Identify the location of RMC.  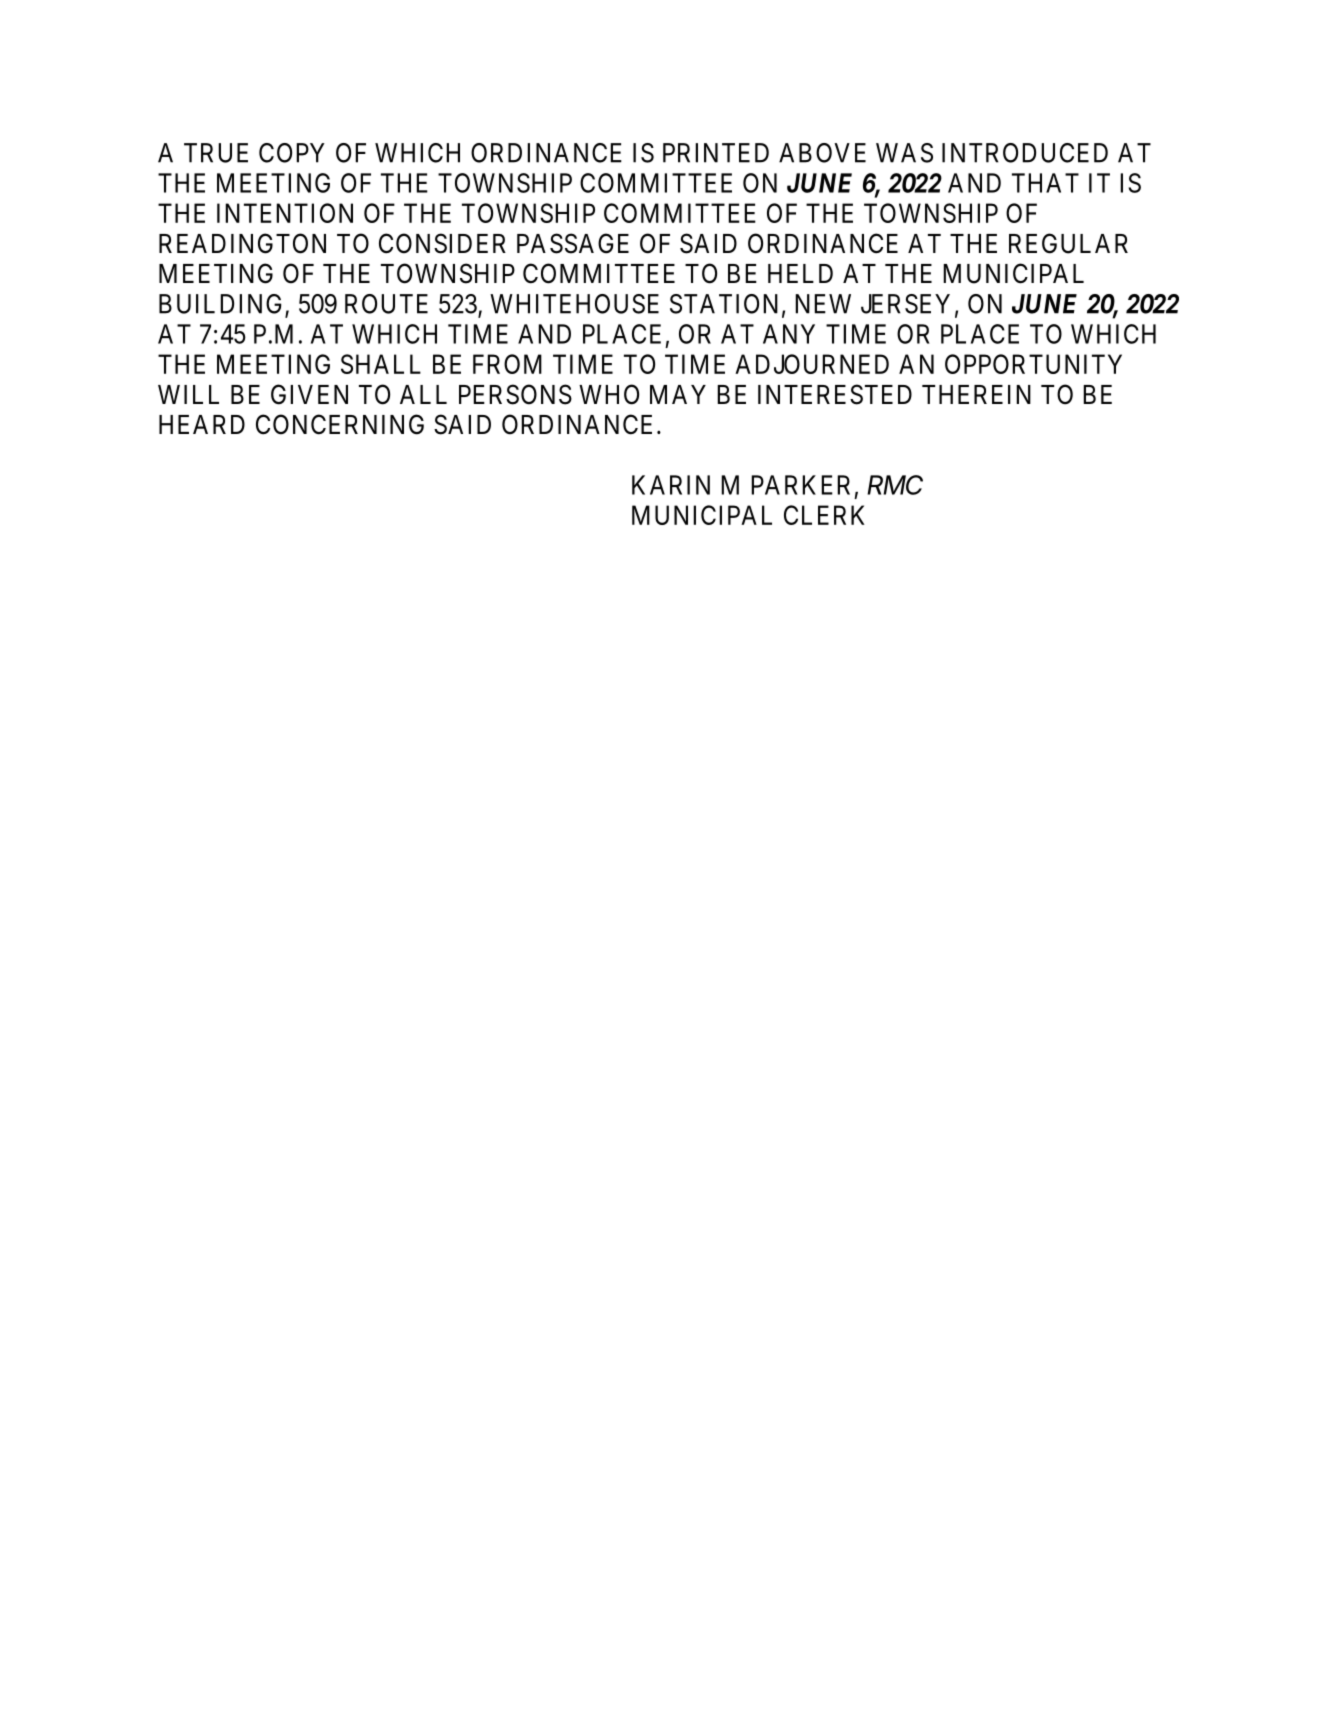
(895, 485).
